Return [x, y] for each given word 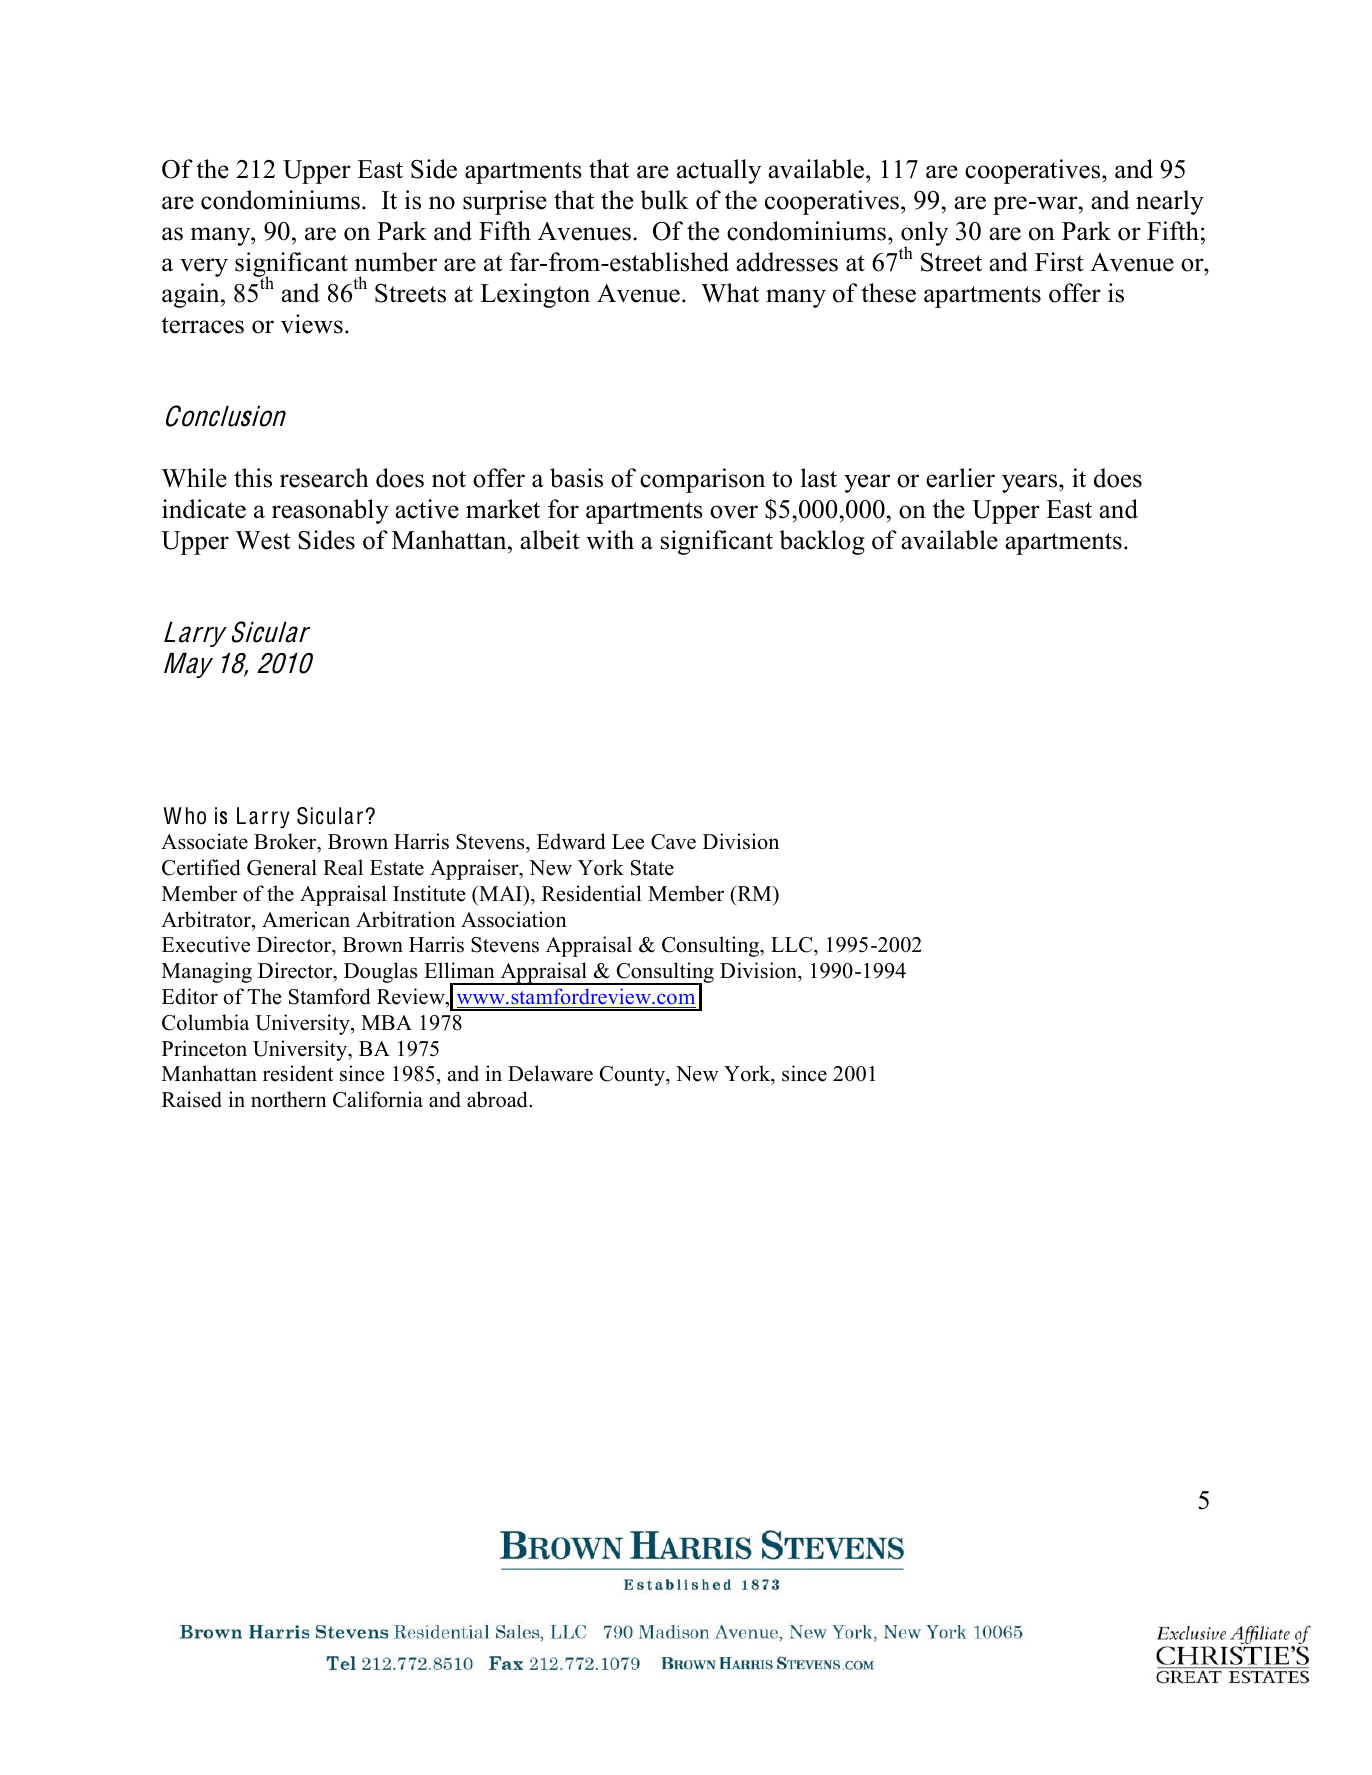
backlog [822, 542]
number [396, 262]
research [324, 478]
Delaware [550, 1073]
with [610, 540]
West [263, 540]
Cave [673, 842]
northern [289, 1099]
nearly [1170, 202]
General [282, 867]
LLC [793, 946]
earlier [960, 478]
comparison [702, 480]
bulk [665, 200]
